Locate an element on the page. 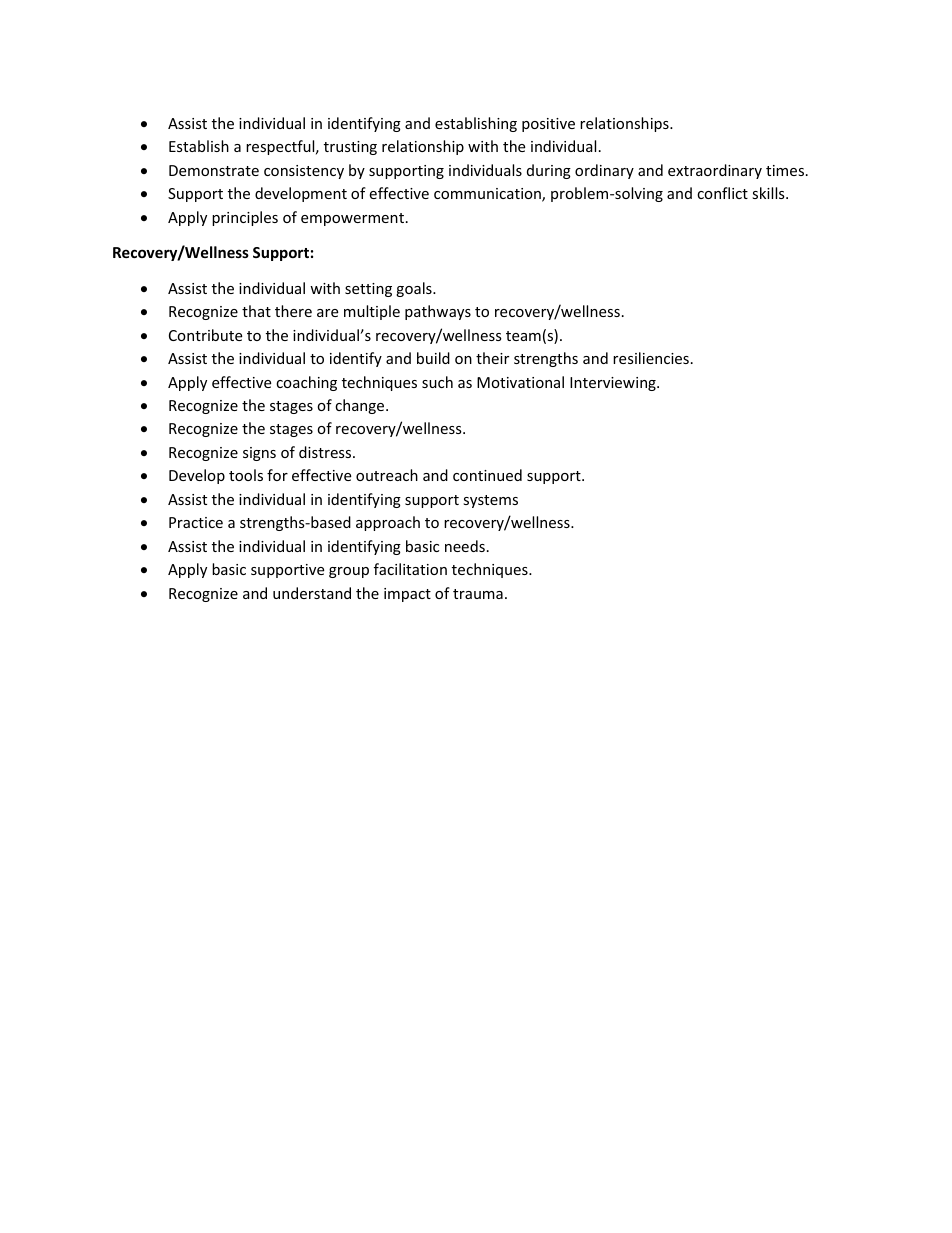  coaching is located at coordinates (306, 383).
